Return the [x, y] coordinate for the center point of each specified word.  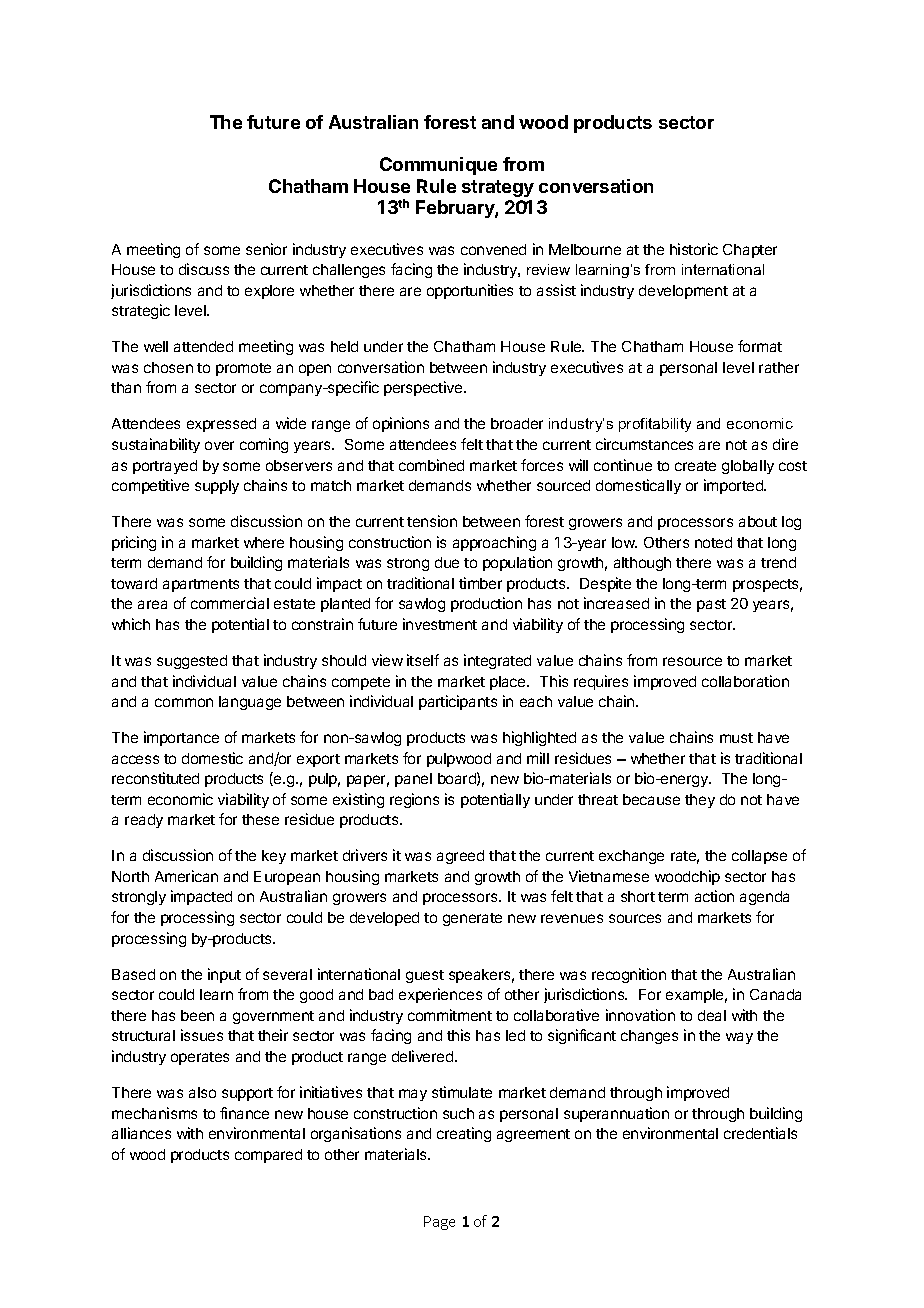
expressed [221, 425]
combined [431, 465]
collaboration [745, 681]
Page [439, 1223]
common [184, 702]
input [224, 975]
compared [268, 1156]
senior [266, 249]
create [695, 466]
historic [694, 249]
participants [458, 702]
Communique [438, 166]
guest [425, 976]
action [714, 896]
